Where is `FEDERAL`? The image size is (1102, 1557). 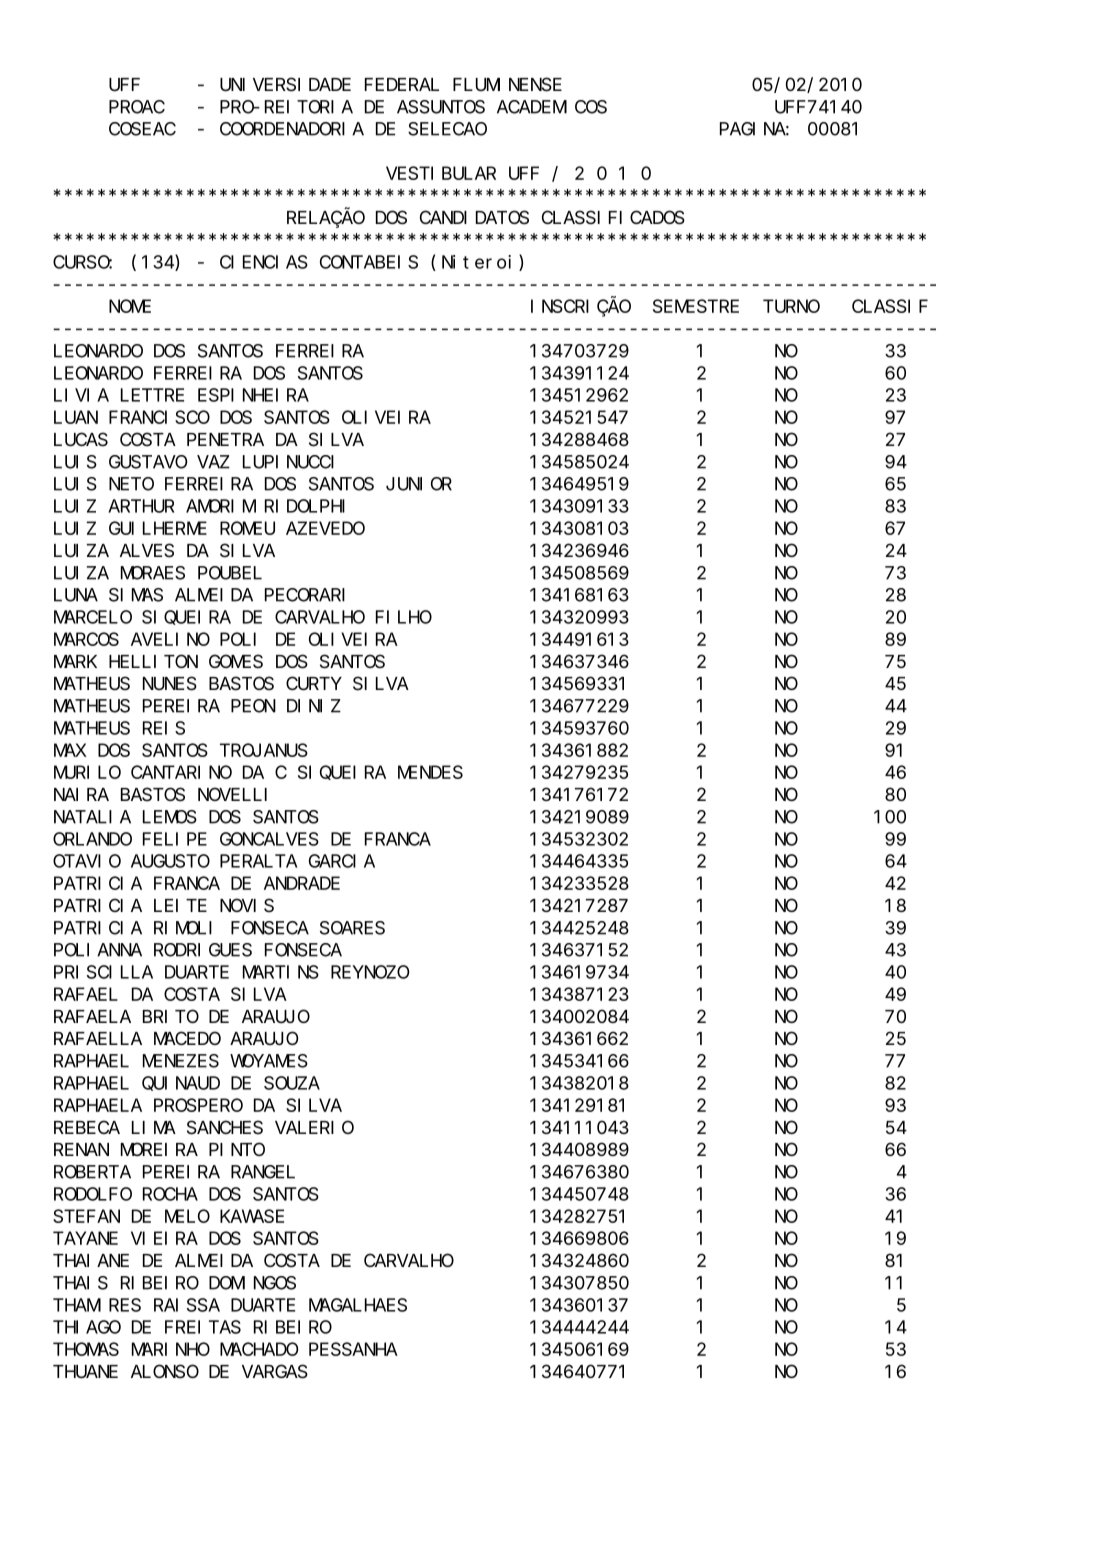
FEDERAL is located at coordinates (402, 84).
